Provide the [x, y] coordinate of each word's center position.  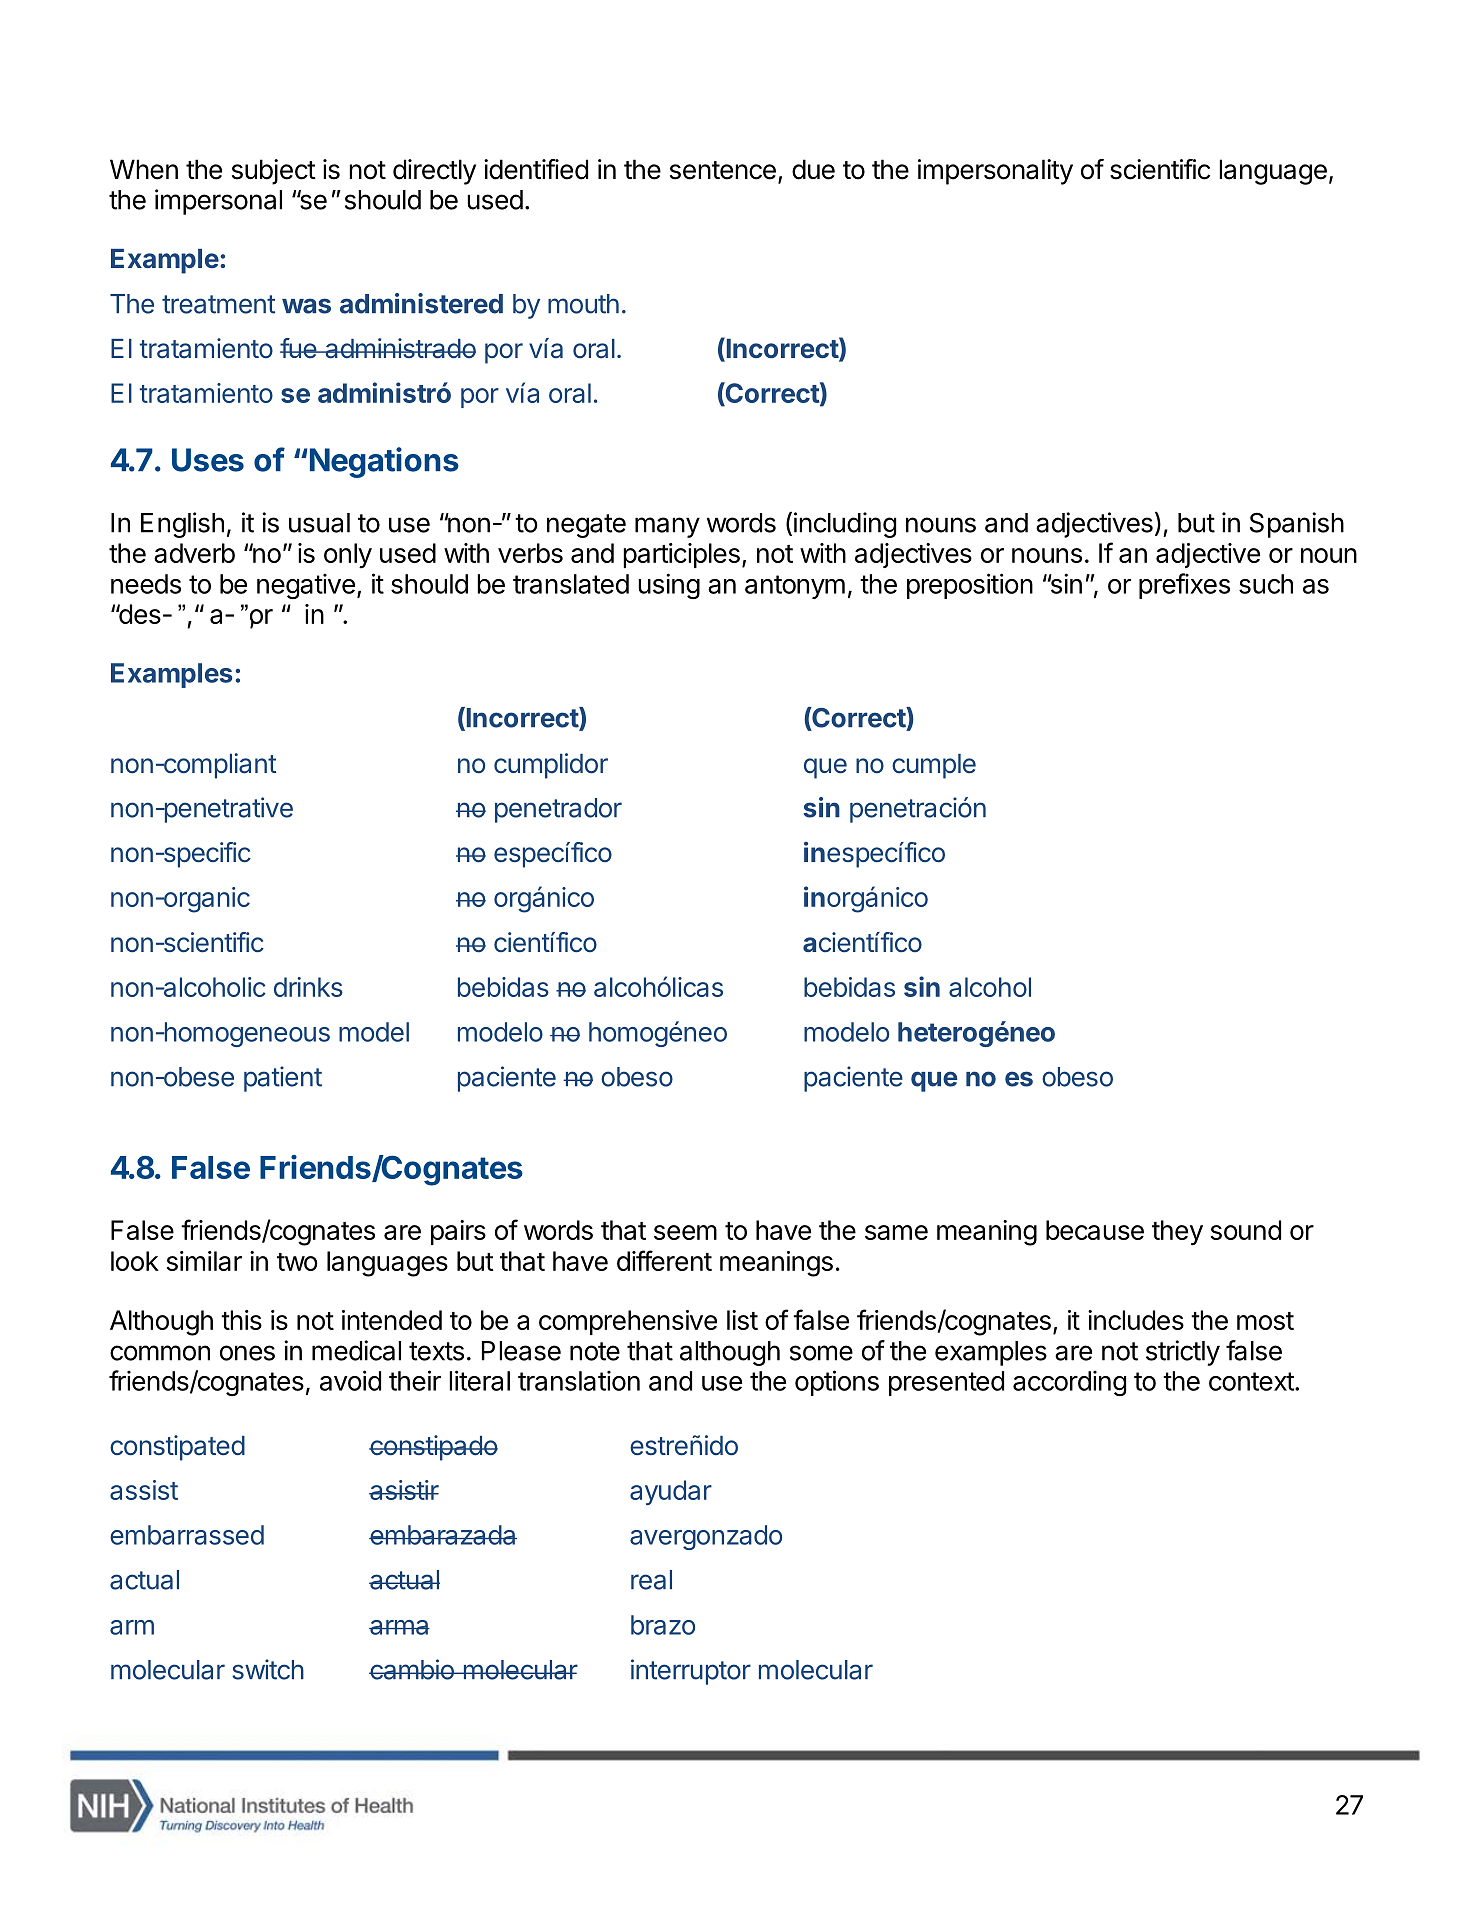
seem [685, 1232]
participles [681, 555]
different [664, 1260]
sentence [723, 170]
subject [274, 172]
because [1095, 1230]
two [297, 1262]
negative [306, 586]
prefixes [1184, 586]
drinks [308, 987]
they [1177, 1233]
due [813, 169]
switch [268, 1669]
